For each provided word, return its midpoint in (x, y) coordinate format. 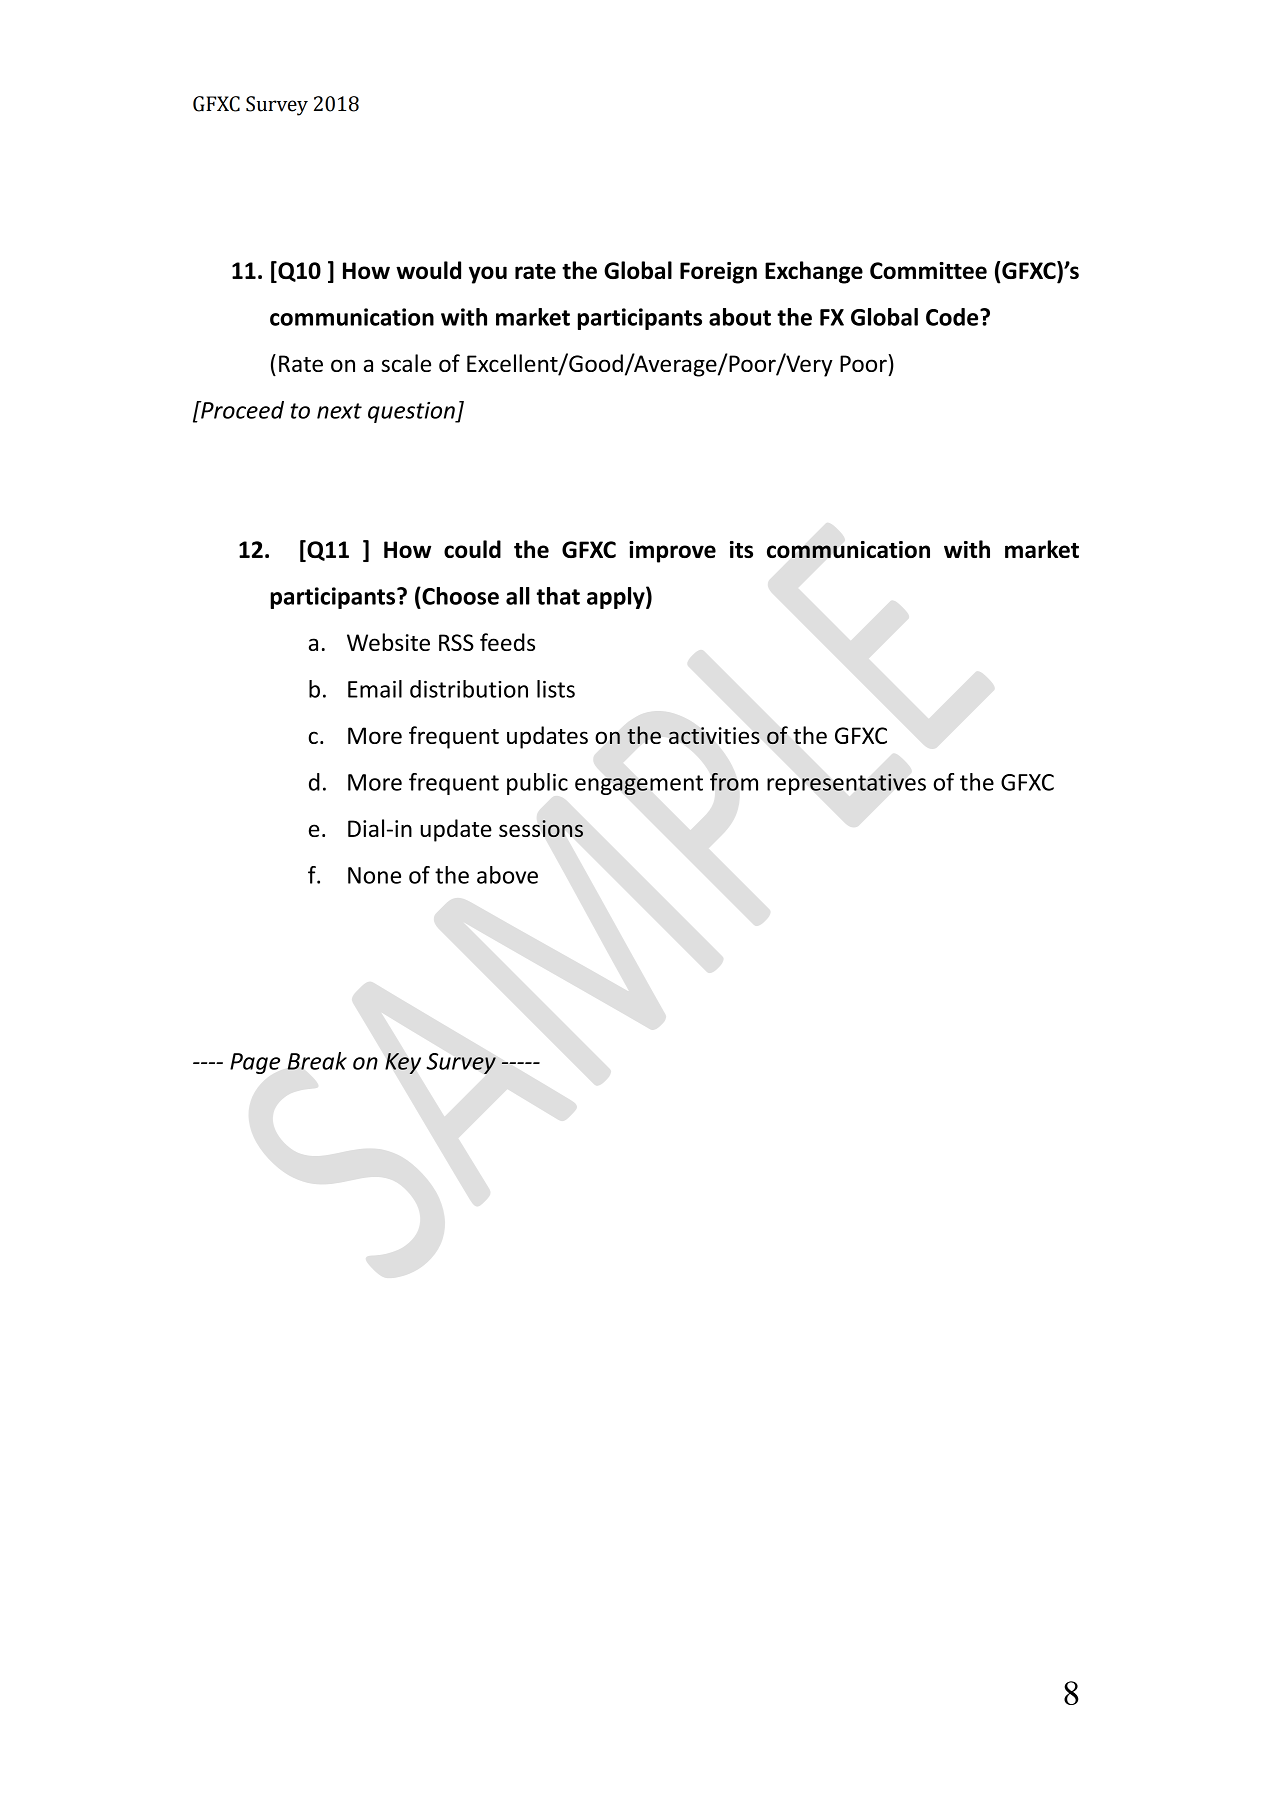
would (428, 270)
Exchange (814, 272)
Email (375, 689)
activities (714, 736)
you (488, 275)
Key (403, 1063)
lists (556, 689)
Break (317, 1061)
